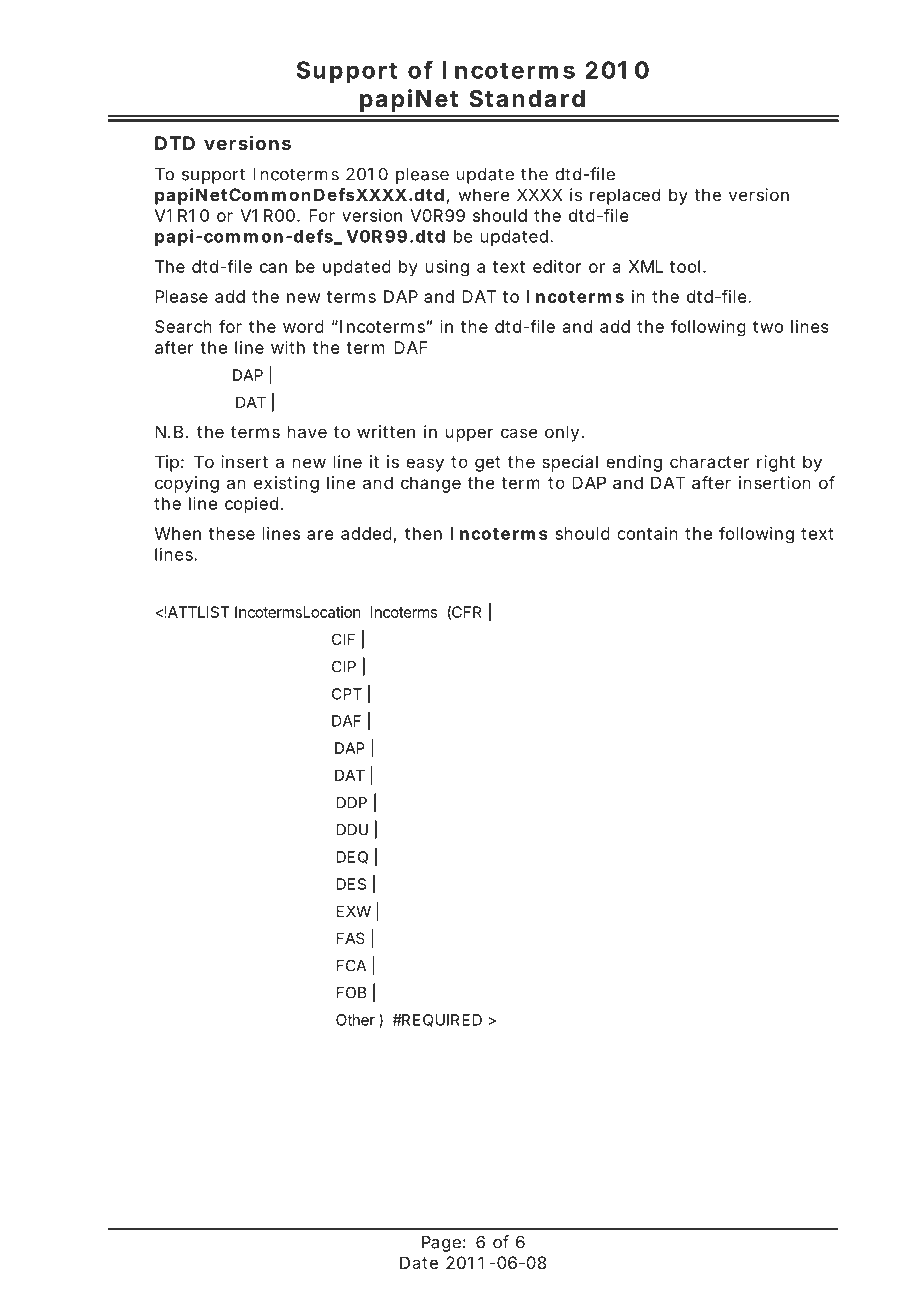 This screenshot has width=924, height=1308. I want to click on Page, so click(441, 1244).
